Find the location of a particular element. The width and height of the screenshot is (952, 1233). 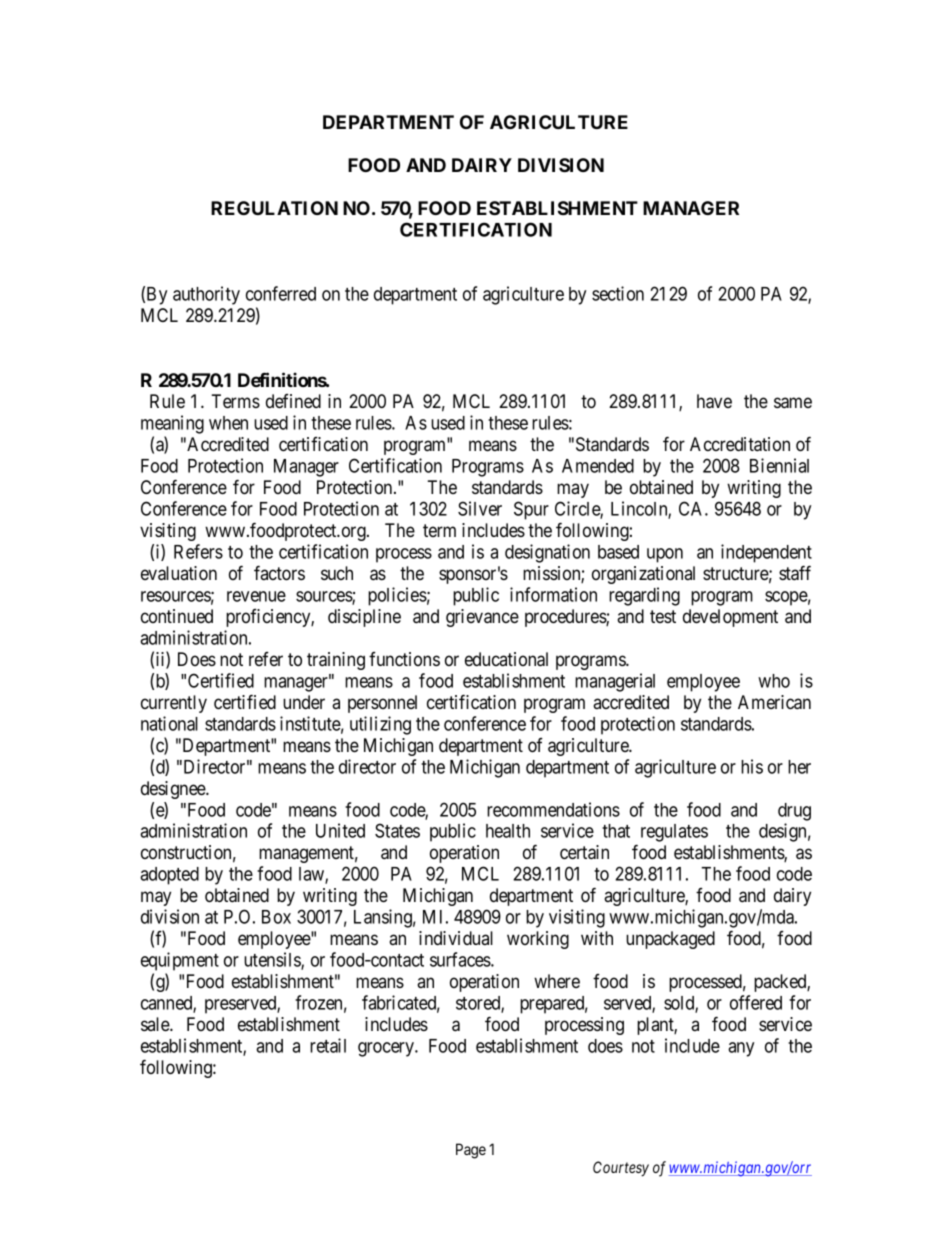

have is located at coordinates (714, 401).
